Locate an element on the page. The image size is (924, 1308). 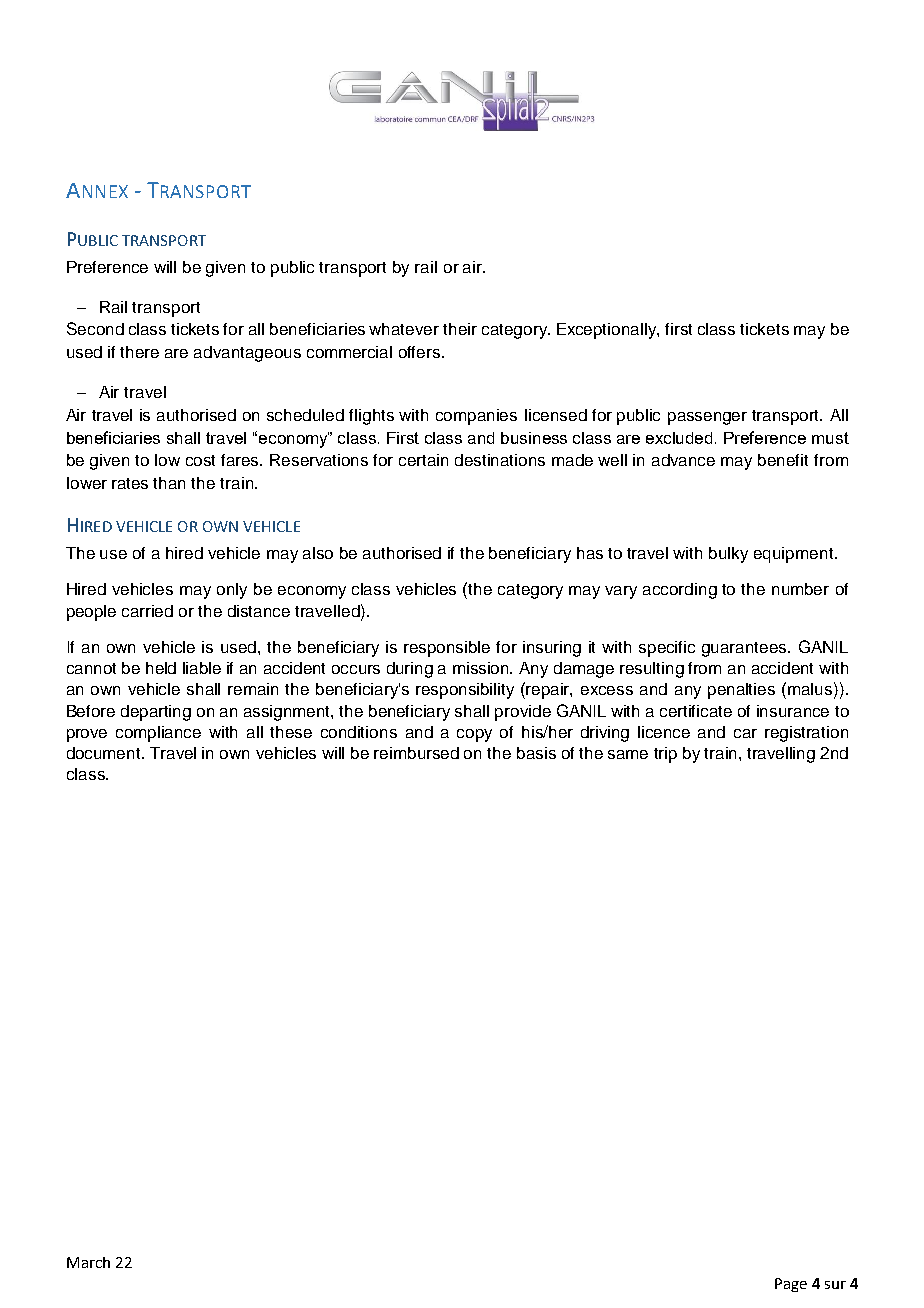
document is located at coordinates (105, 753).
